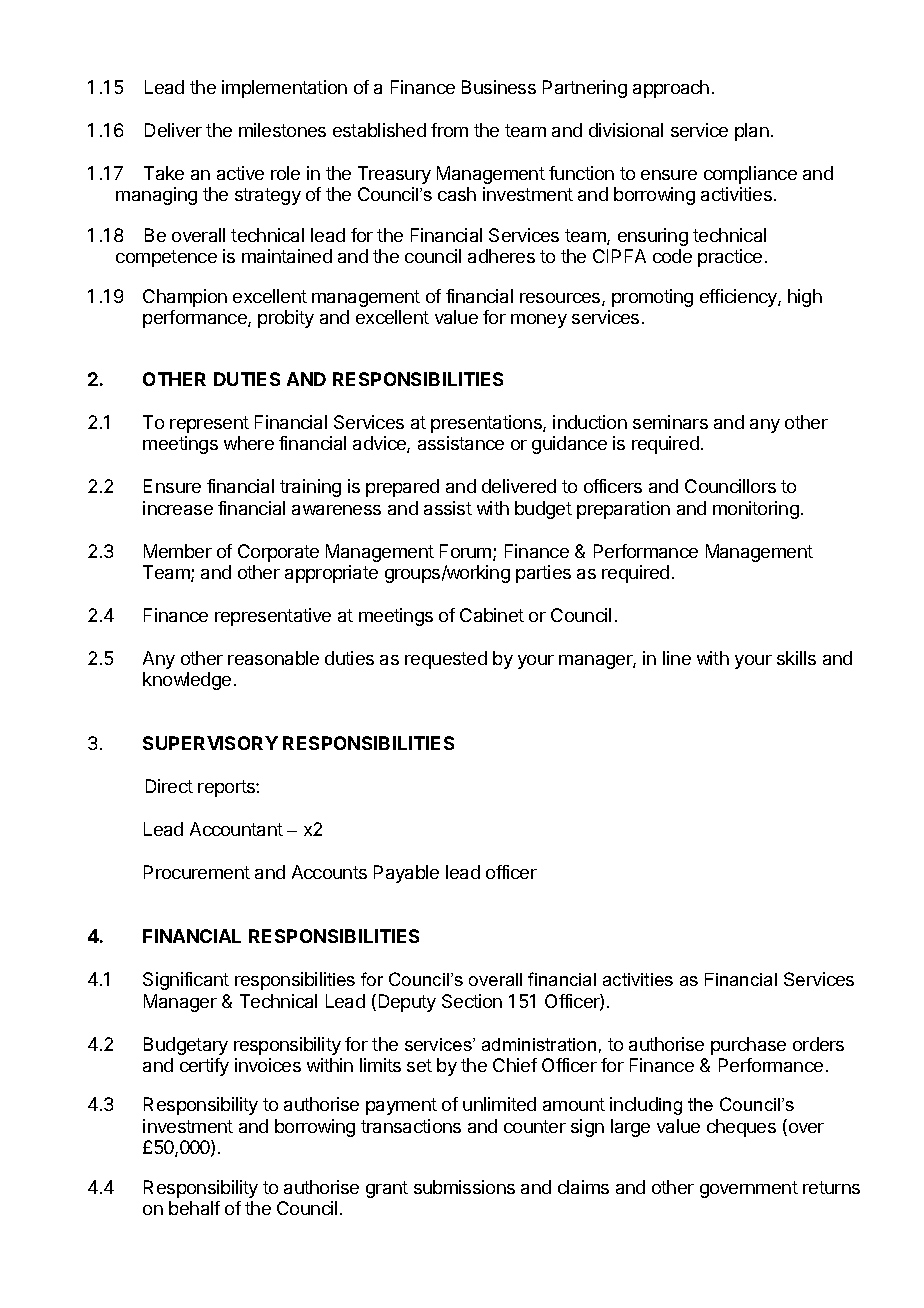 The width and height of the screenshot is (924, 1308). What do you see at coordinates (273, 658) in the screenshot?
I see `reasonable` at bounding box center [273, 658].
